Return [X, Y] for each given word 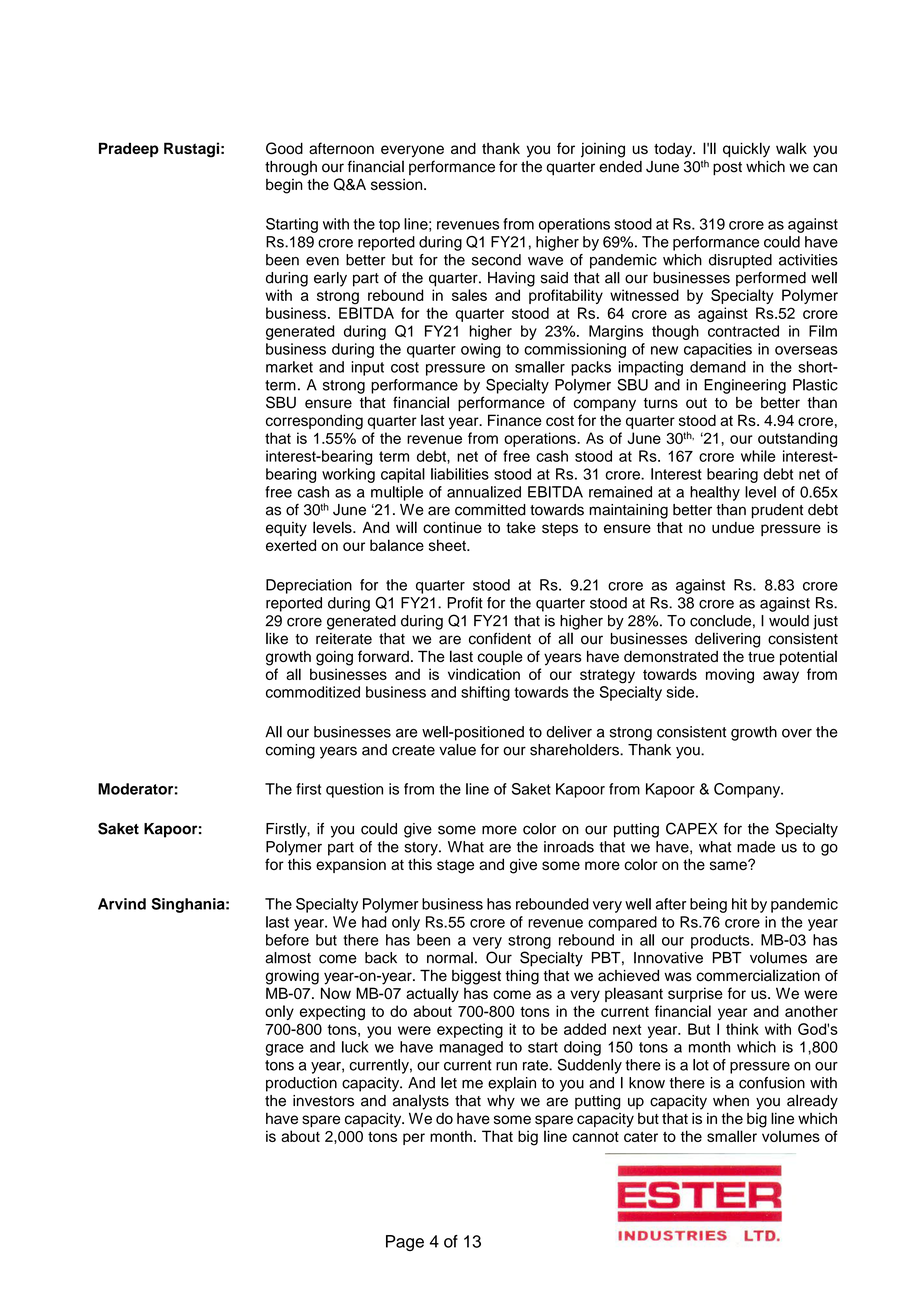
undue [733, 528]
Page [405, 1243]
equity [286, 529]
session [398, 184]
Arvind [122, 904]
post [727, 169]
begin [284, 186]
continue [452, 528]
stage [455, 867]
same [729, 865]
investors [323, 1101]
